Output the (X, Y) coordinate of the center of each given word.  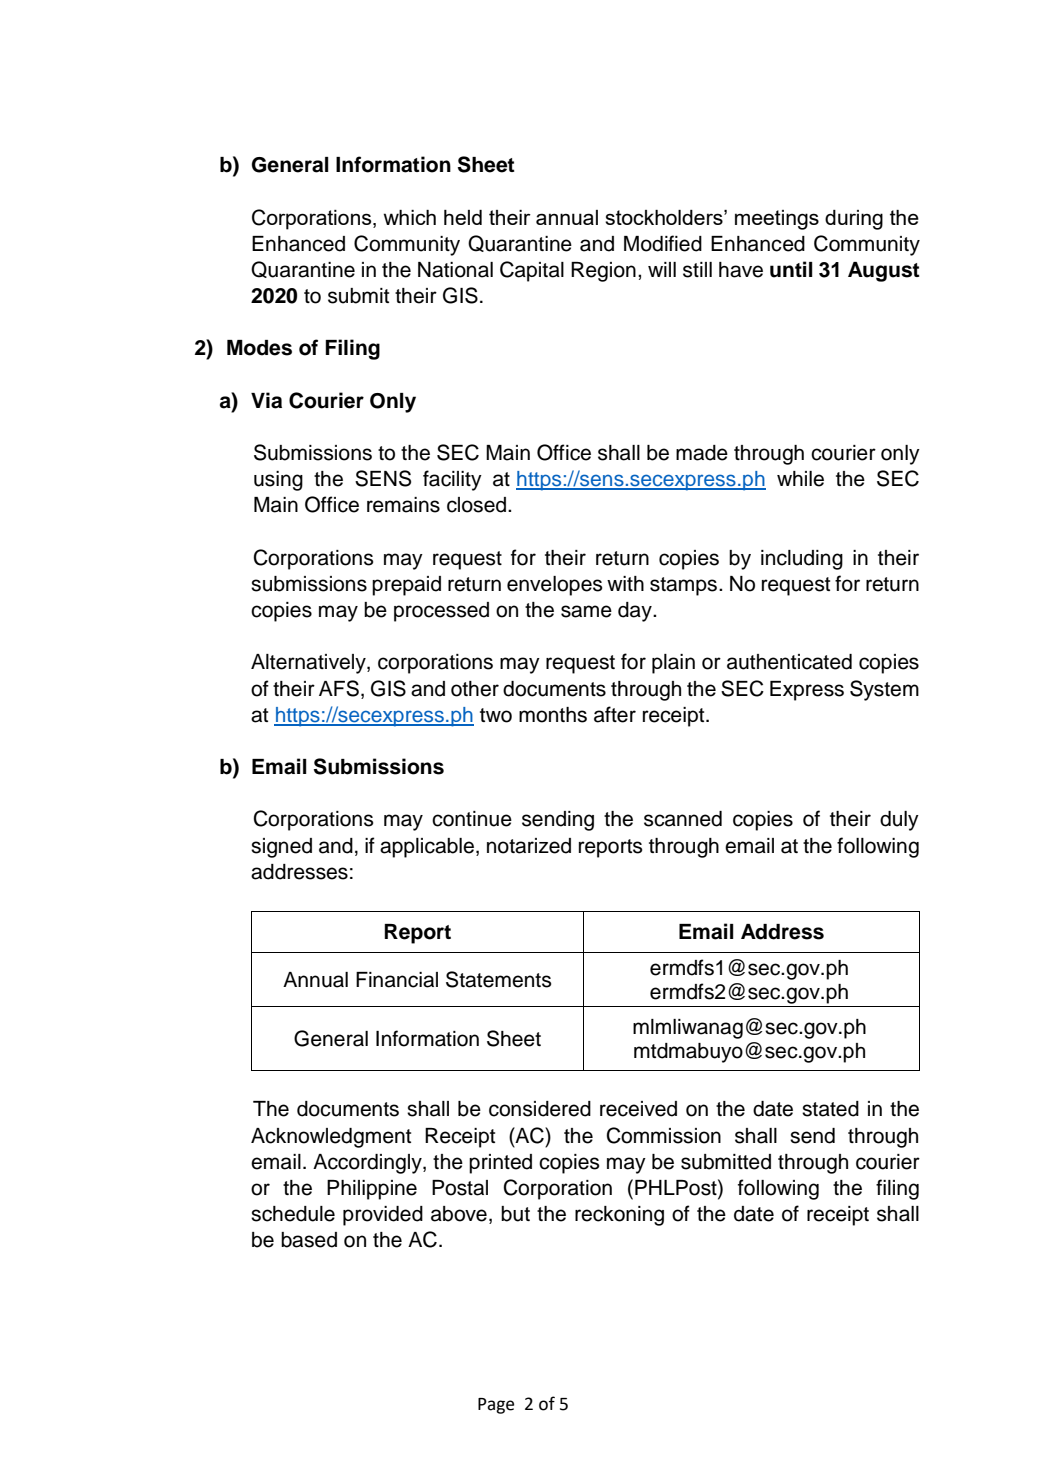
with (625, 583)
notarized (529, 846)
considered (540, 1109)
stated (830, 1109)
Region (603, 272)
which (409, 217)
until (791, 269)
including (802, 560)
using (278, 481)
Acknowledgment (331, 1138)
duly (899, 821)
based (309, 1240)
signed (281, 848)
